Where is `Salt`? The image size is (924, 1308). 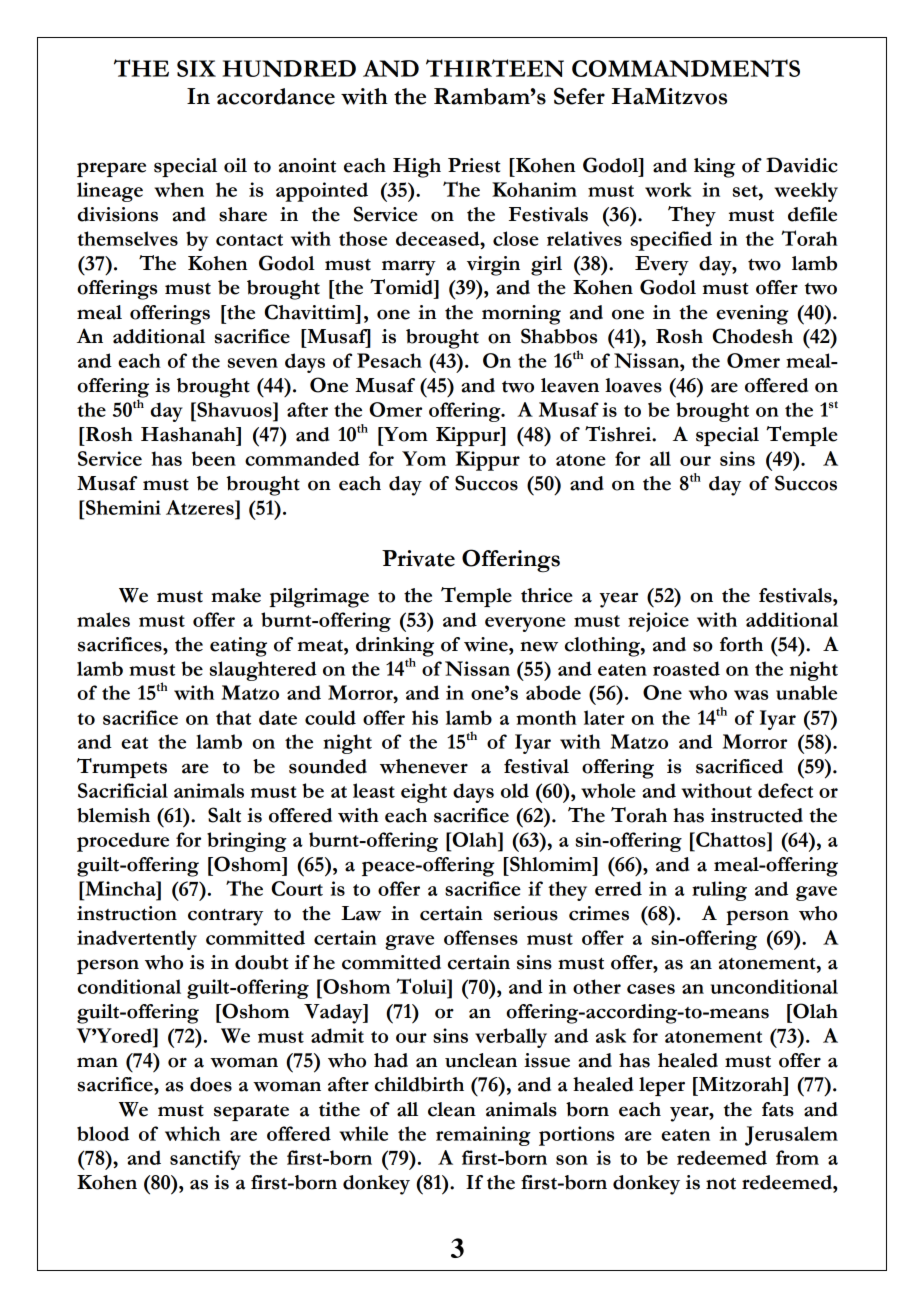
Salt is located at coordinates (224, 815).
